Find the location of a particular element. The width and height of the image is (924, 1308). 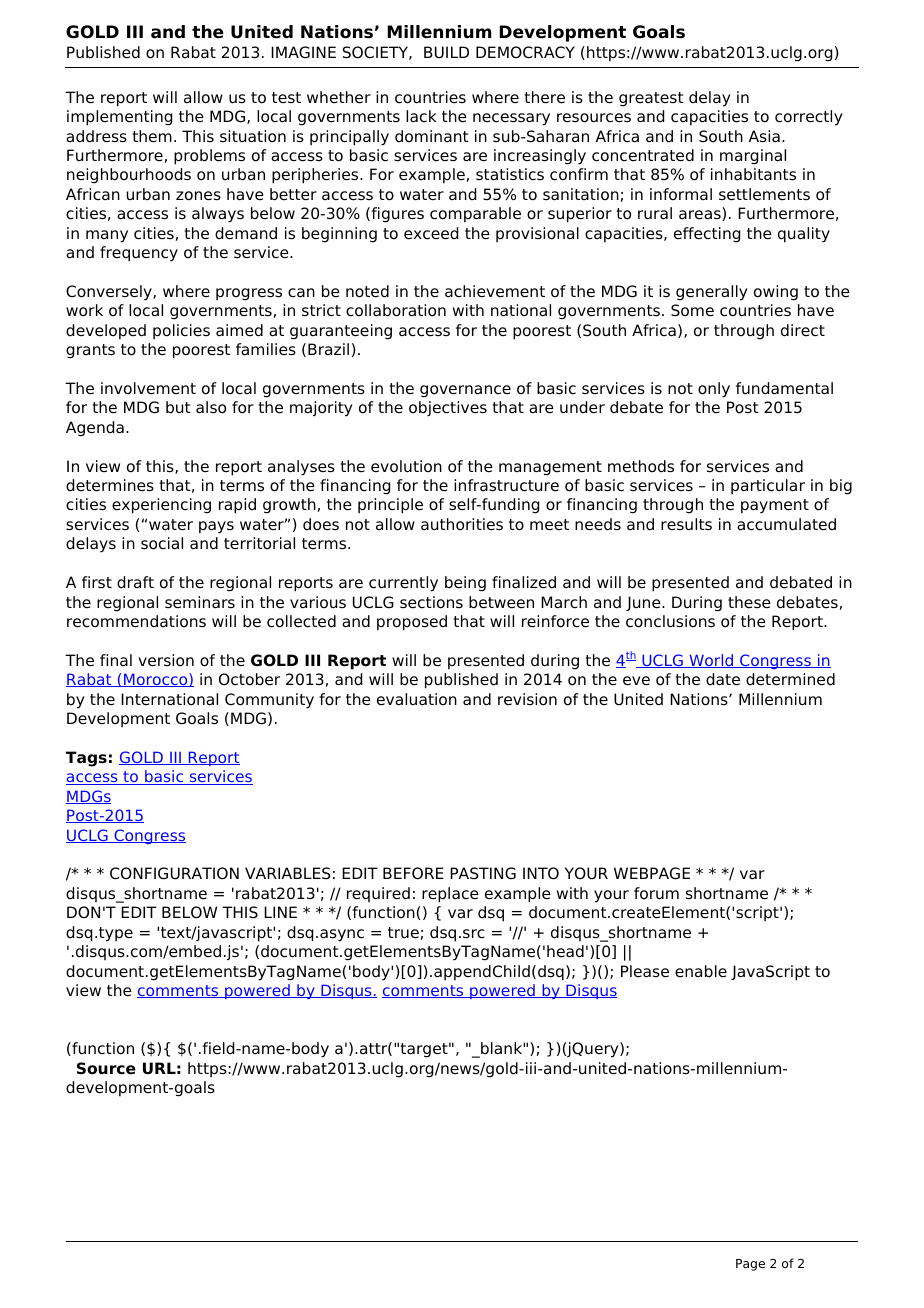

enable is located at coordinates (701, 971).
